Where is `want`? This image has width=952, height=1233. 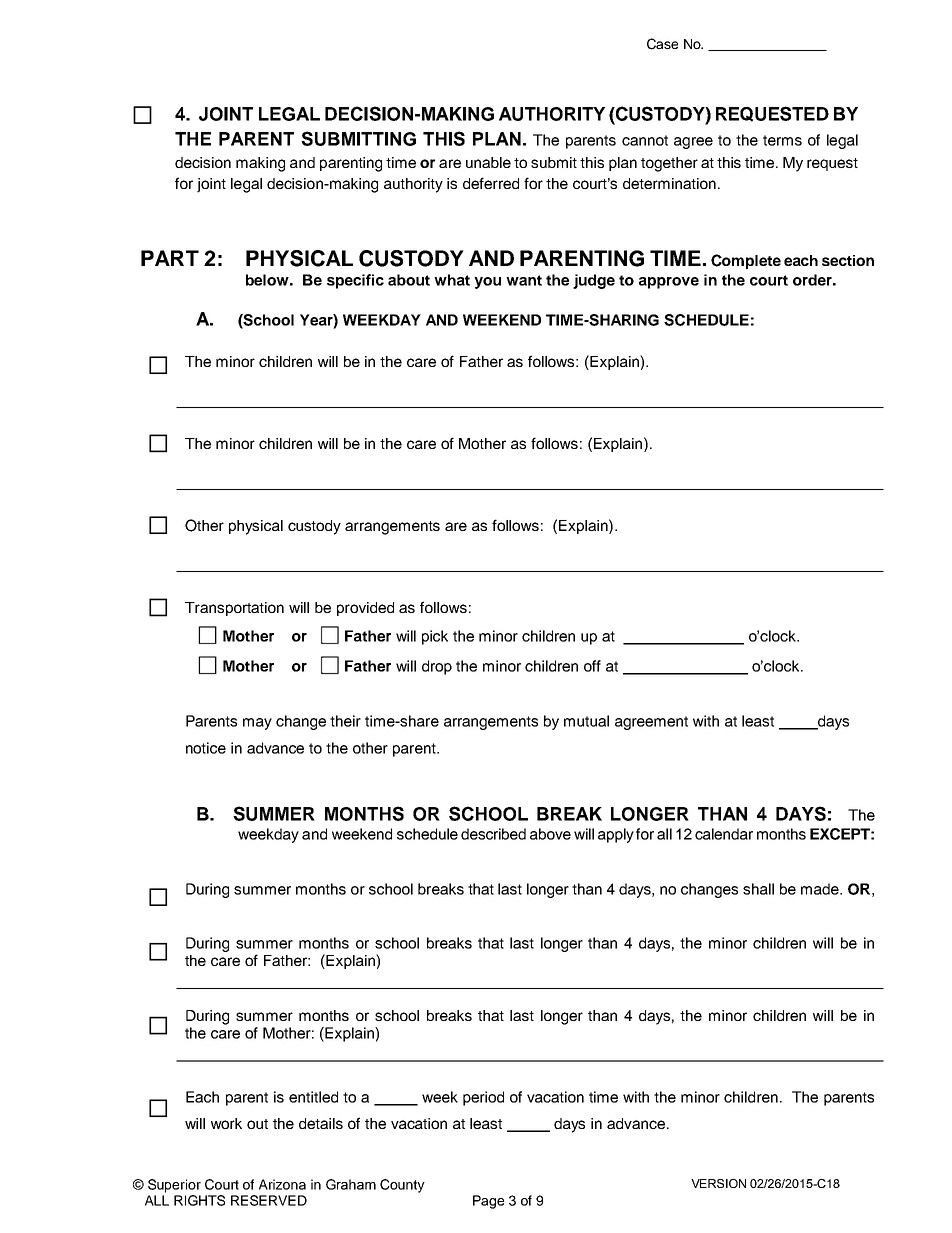
want is located at coordinates (524, 280).
